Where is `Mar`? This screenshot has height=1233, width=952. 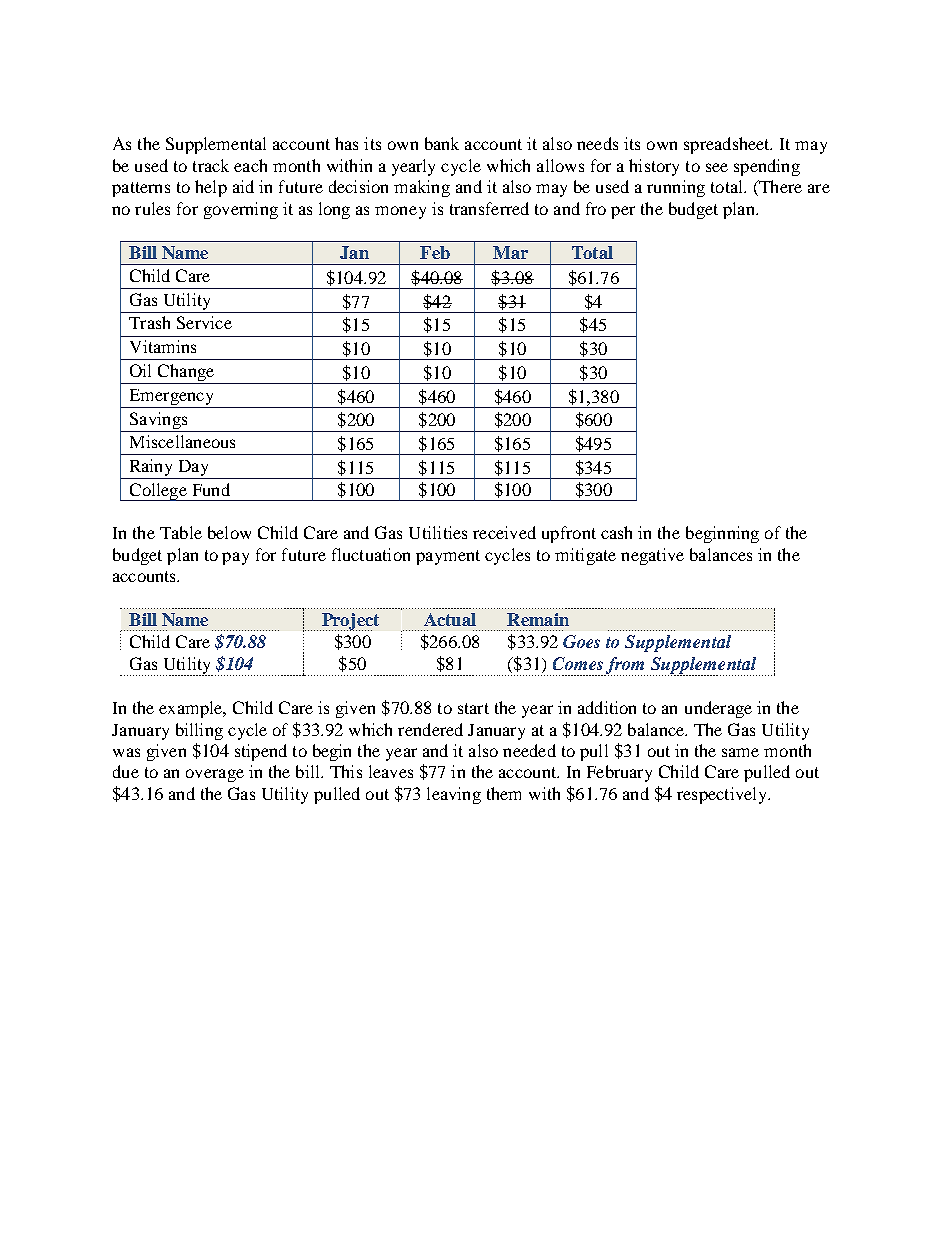
Mar is located at coordinates (510, 252).
